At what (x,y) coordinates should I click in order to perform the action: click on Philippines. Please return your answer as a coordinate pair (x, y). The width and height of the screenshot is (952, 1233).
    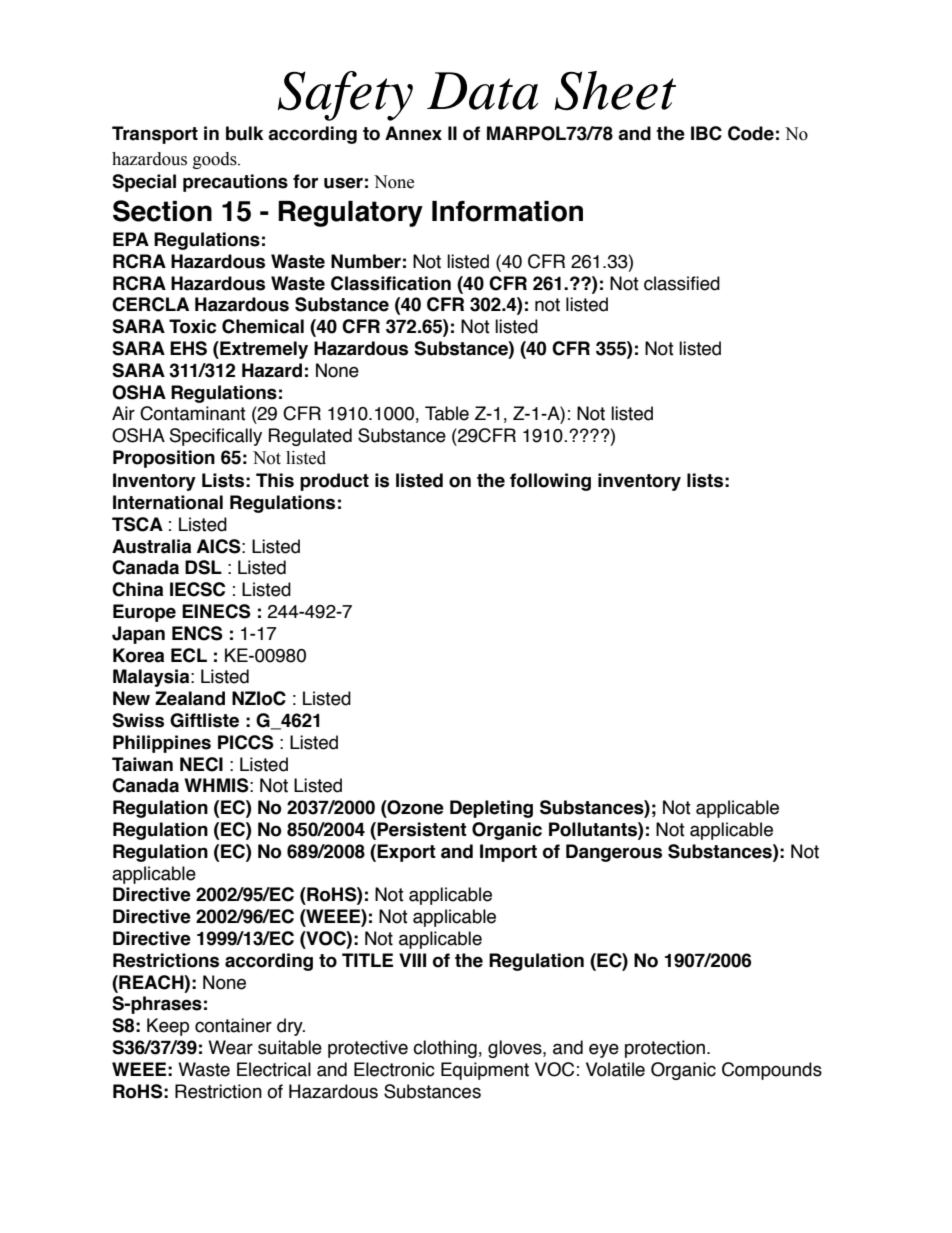
    Looking at the image, I should click on (162, 744).
